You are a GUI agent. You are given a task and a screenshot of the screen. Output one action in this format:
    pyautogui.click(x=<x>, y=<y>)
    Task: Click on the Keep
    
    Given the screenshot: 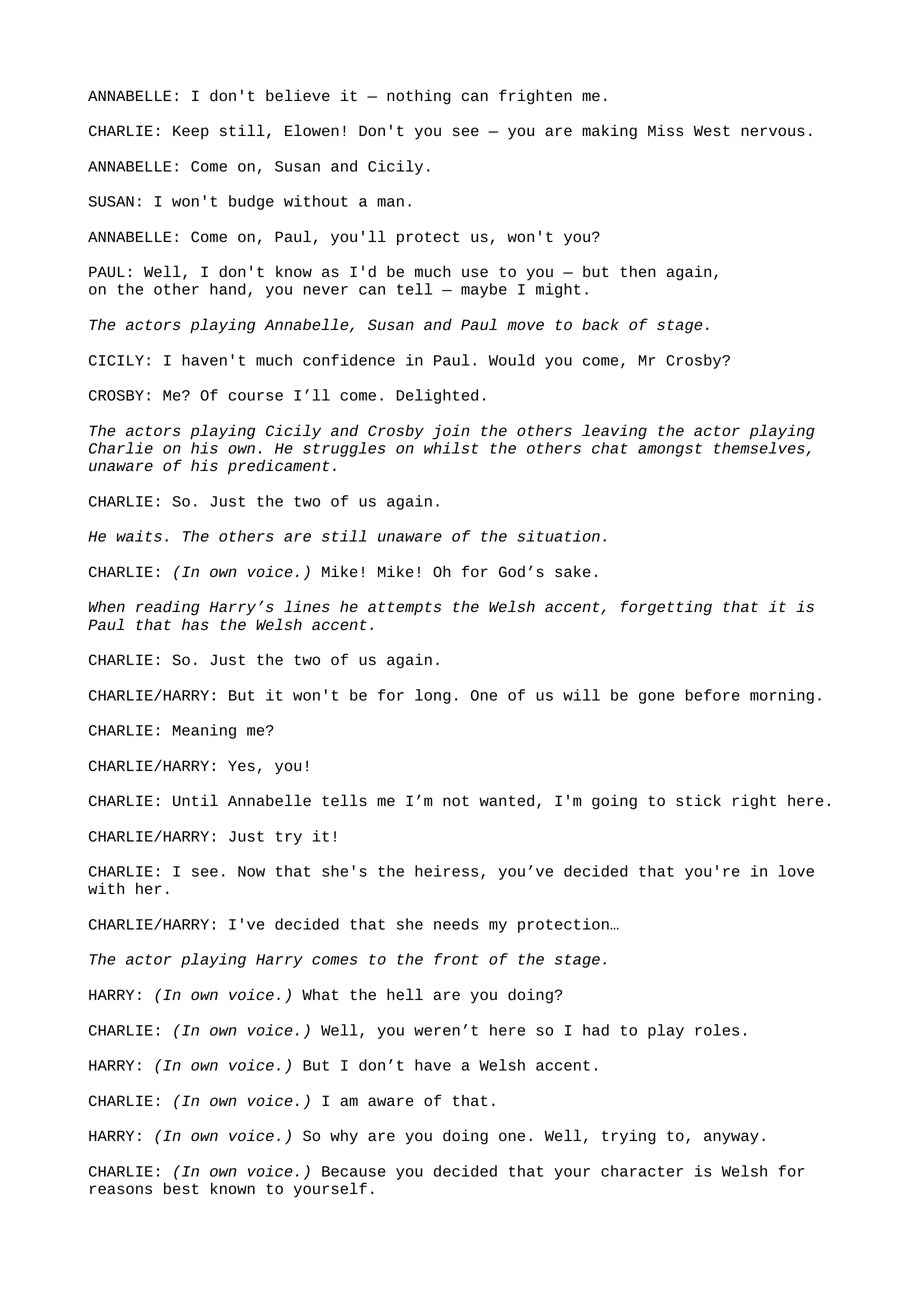 What is the action you would take?
    pyautogui.click(x=191, y=132)
